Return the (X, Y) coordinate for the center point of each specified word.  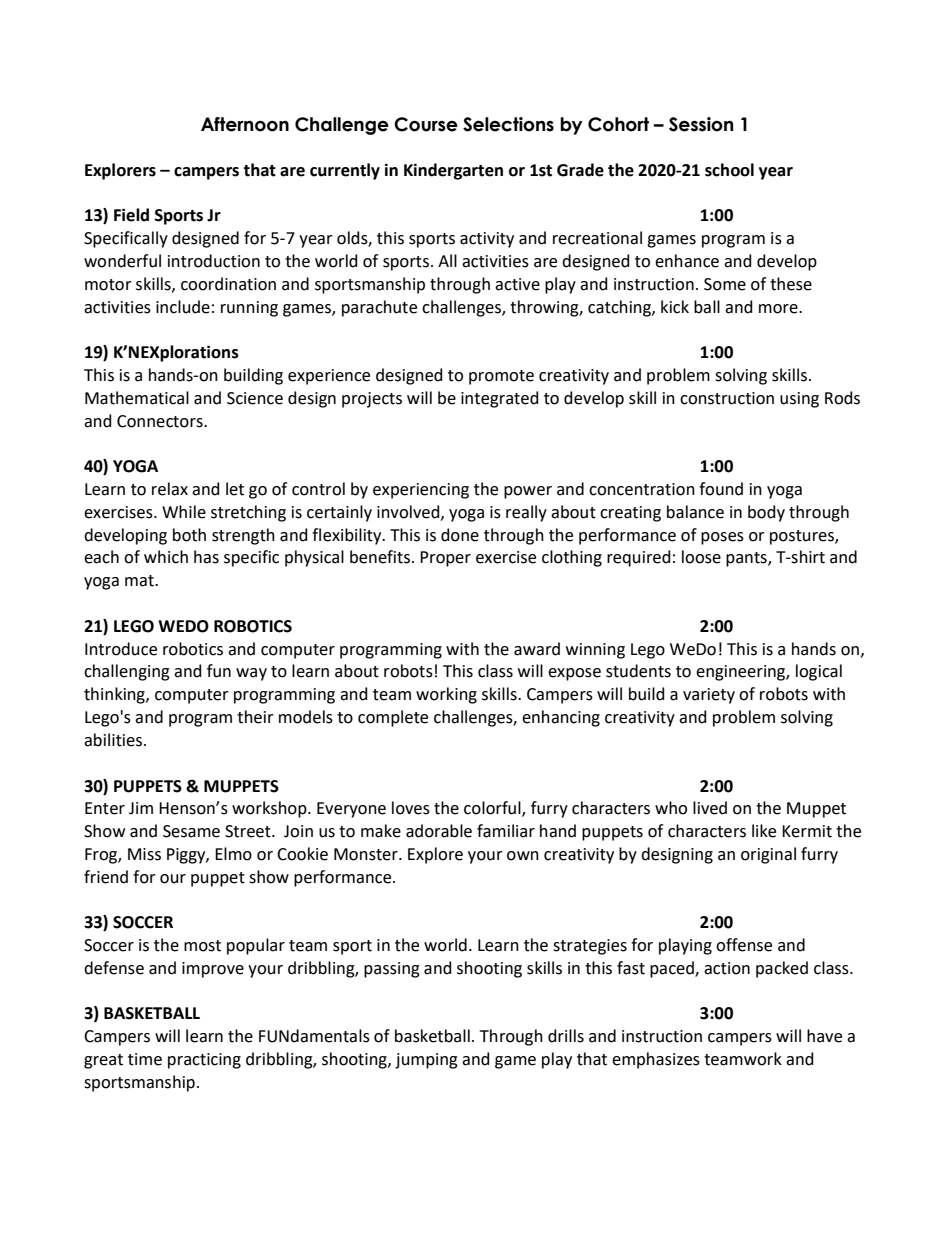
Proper (445, 559)
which (166, 557)
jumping (426, 1061)
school (729, 170)
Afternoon (245, 124)
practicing (204, 1061)
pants (747, 559)
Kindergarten (453, 171)
